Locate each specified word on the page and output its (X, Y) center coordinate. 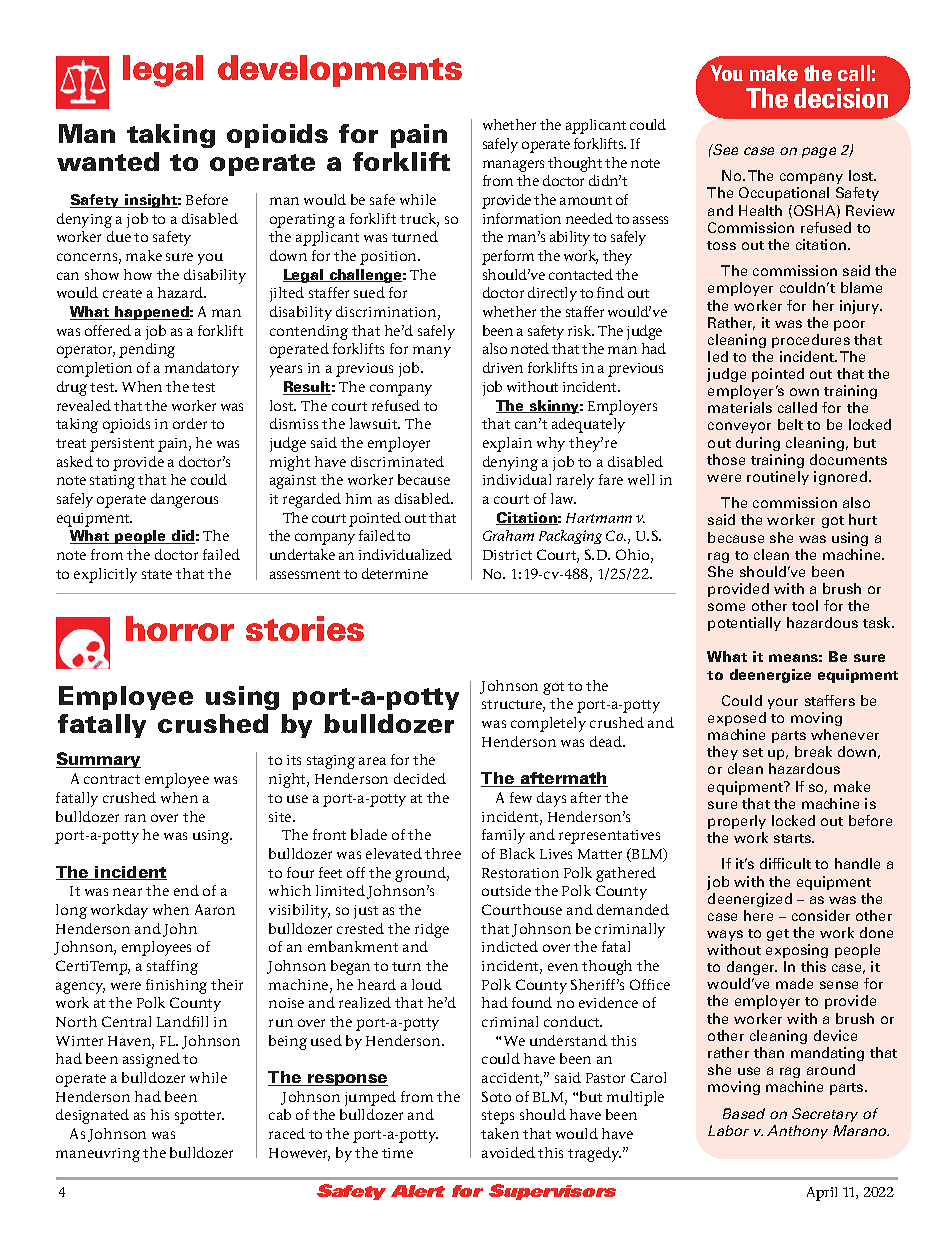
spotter (199, 1117)
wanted (108, 161)
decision (841, 98)
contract (112, 779)
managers (513, 166)
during (758, 444)
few (521, 797)
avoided (508, 1152)
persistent (122, 445)
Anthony (797, 1132)
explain (507, 444)
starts (794, 838)
